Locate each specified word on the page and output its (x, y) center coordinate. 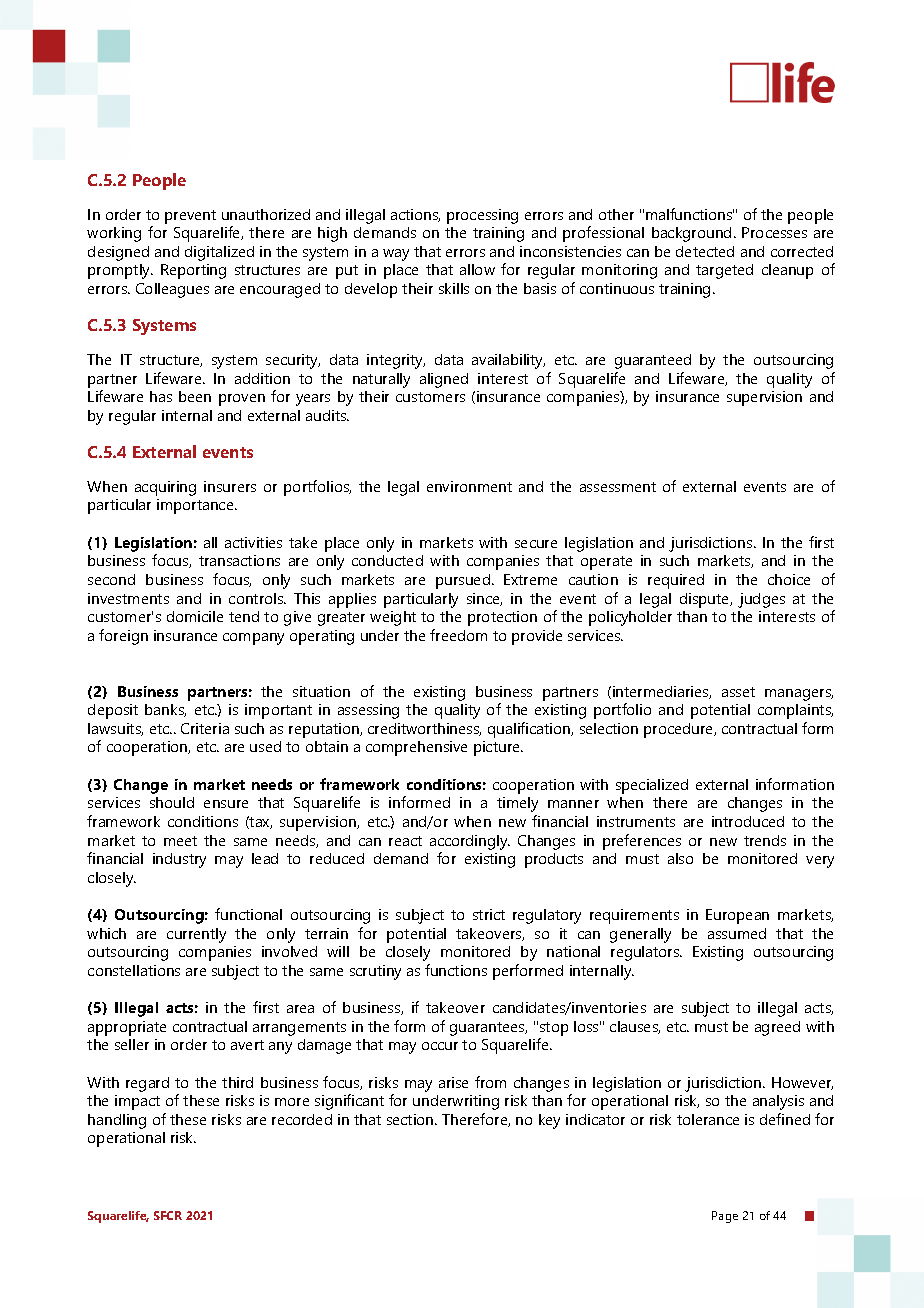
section (411, 1119)
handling (117, 1121)
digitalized (219, 253)
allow (477, 269)
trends (765, 840)
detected (705, 251)
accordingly (470, 842)
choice (789, 579)
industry (179, 860)
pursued (463, 581)
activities (253, 542)
